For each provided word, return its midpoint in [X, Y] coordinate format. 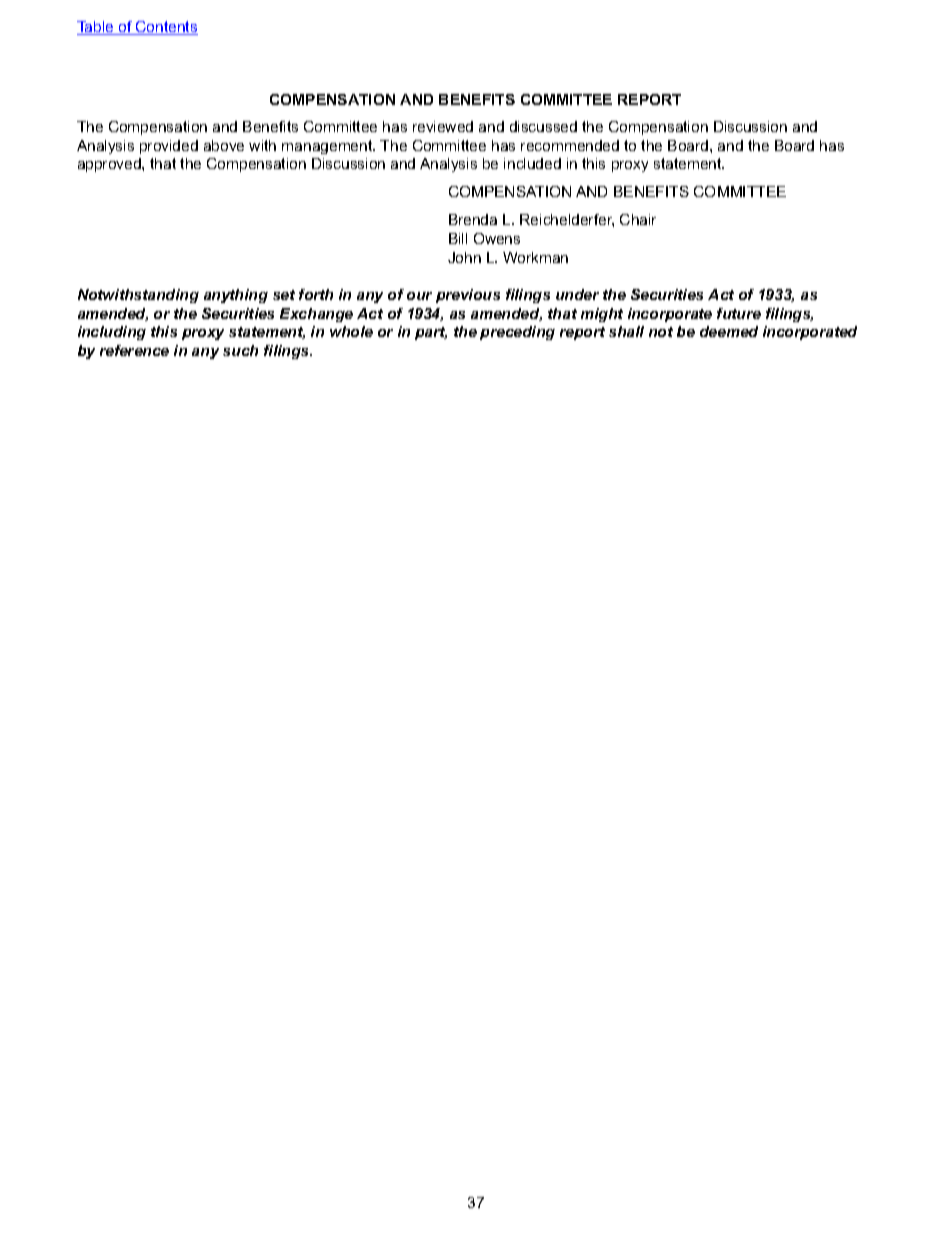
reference [134, 350]
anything [236, 296]
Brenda [473, 219]
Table [96, 28]
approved [110, 165]
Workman [535, 257]
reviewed [443, 126]
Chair [638, 219]
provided [169, 147]
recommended [570, 145]
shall [626, 331]
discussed [543, 126]
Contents [166, 28]
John [464, 257]
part [431, 333]
